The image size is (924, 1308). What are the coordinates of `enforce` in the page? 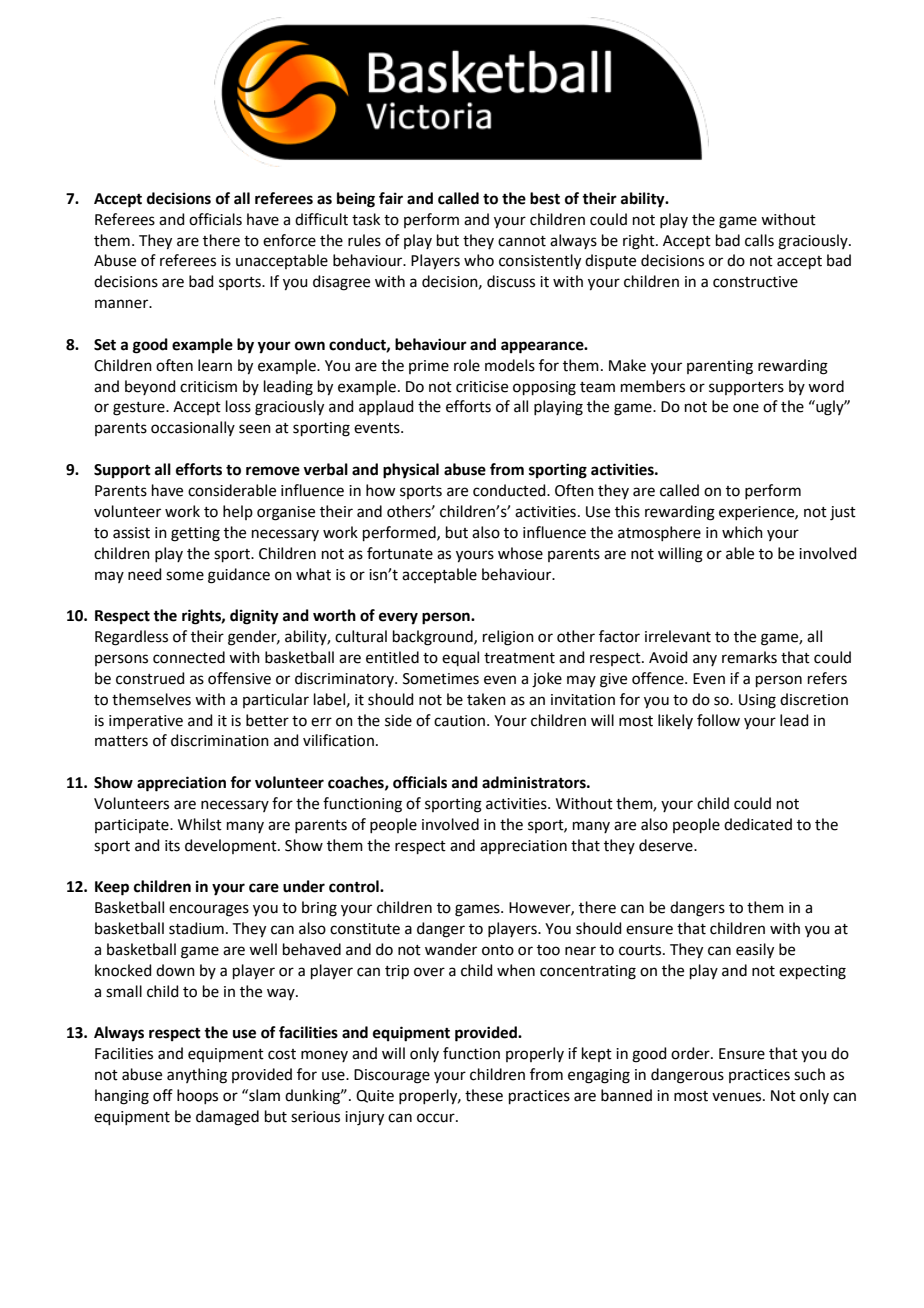 It's located at (289, 240).
